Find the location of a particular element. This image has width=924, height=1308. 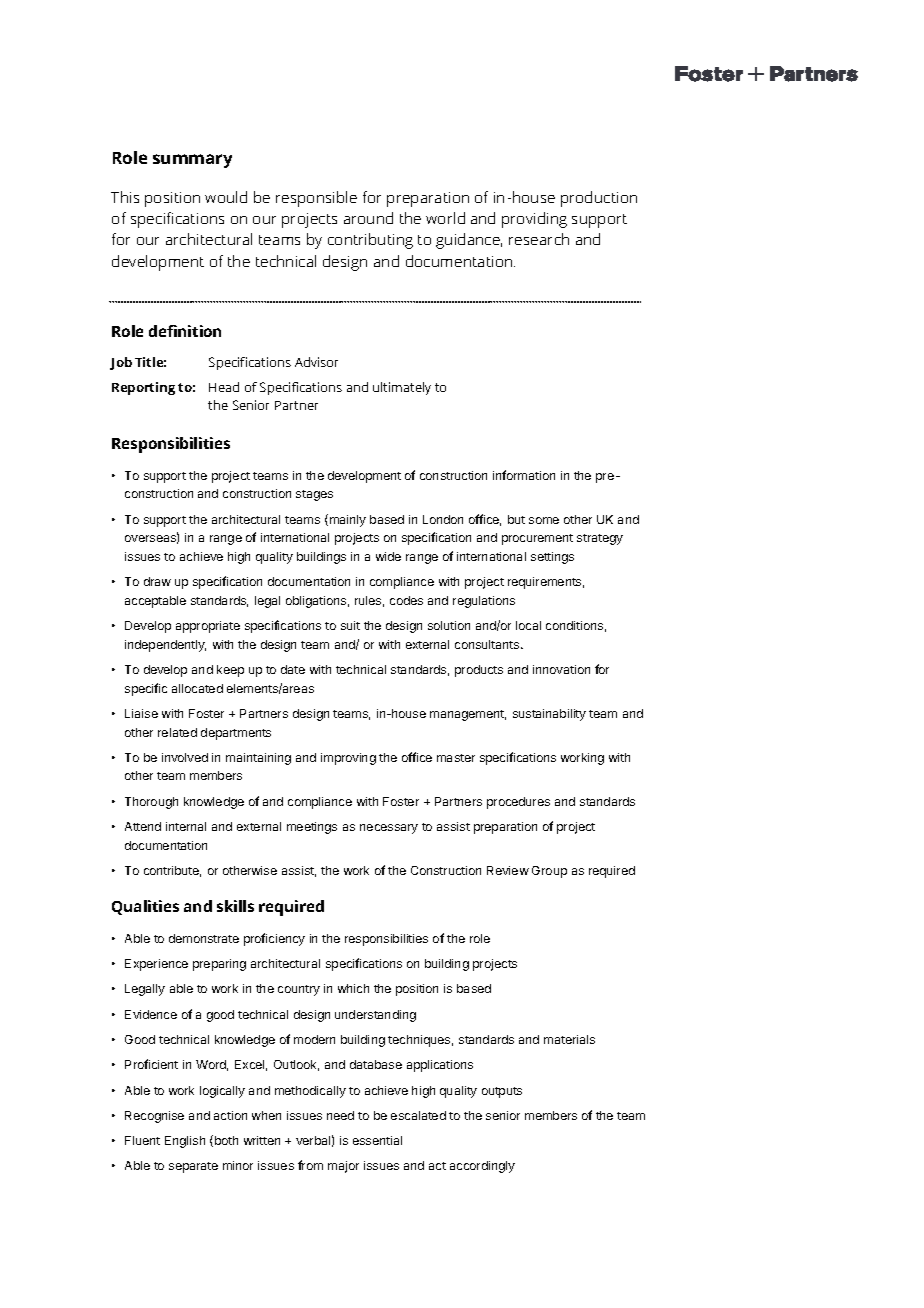

Group is located at coordinates (549, 872).
